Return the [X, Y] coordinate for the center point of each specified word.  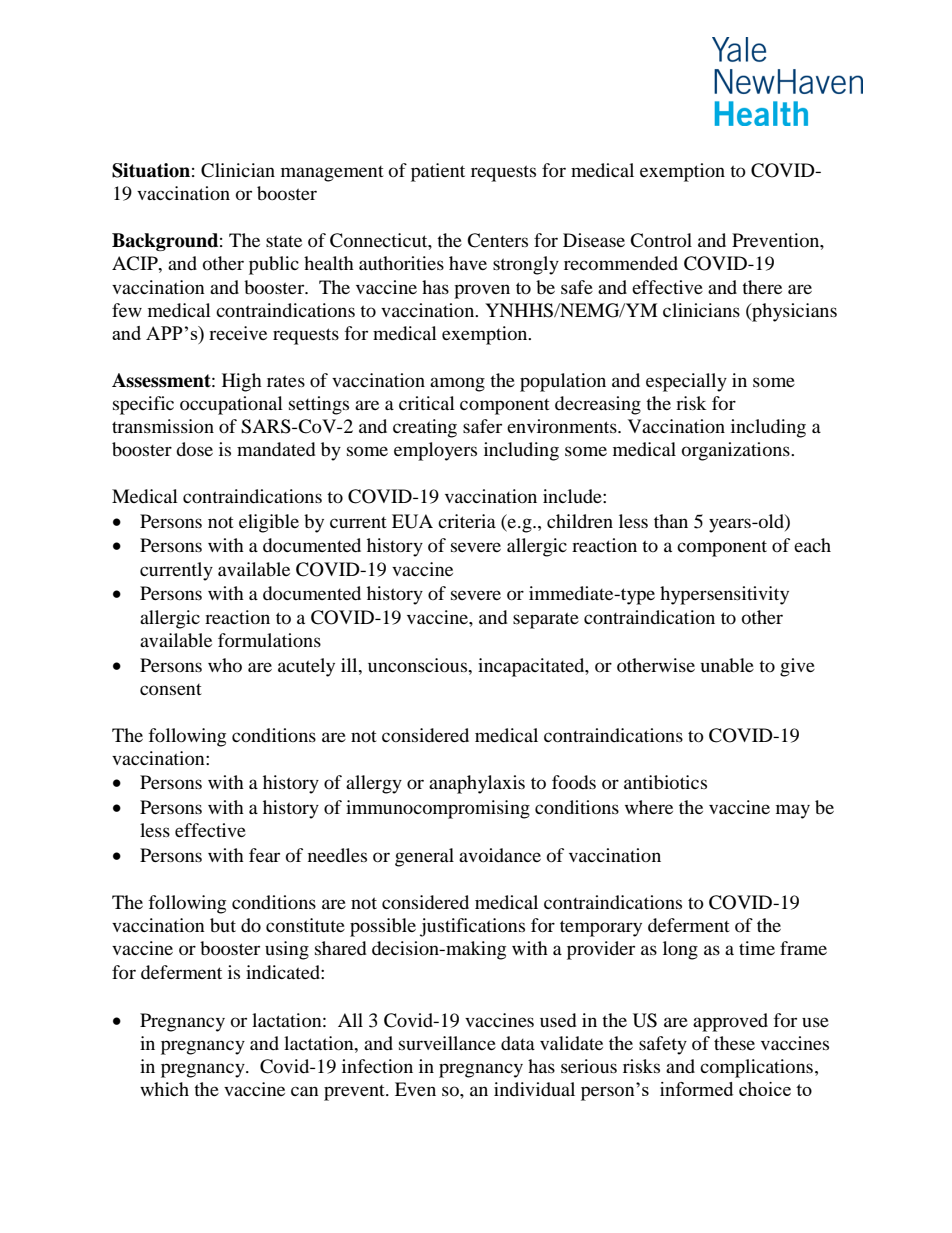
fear [264, 855]
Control [661, 240]
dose [194, 449]
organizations [737, 451]
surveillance [447, 1043]
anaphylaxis [477, 784]
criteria [467, 521]
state [284, 241]
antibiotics [665, 782]
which [164, 1089]
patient [438, 172]
